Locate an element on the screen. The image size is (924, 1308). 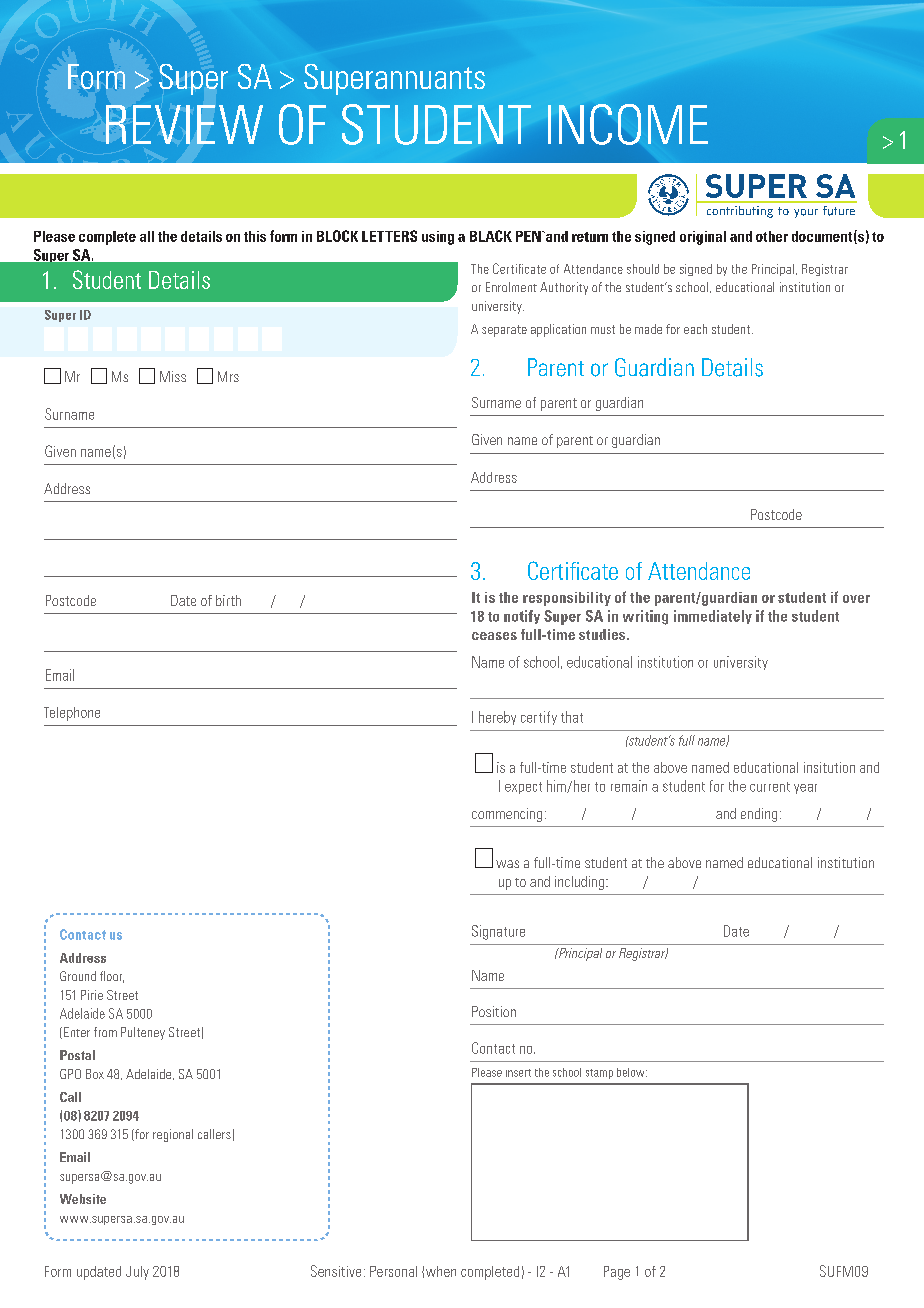
July is located at coordinates (137, 1273).
